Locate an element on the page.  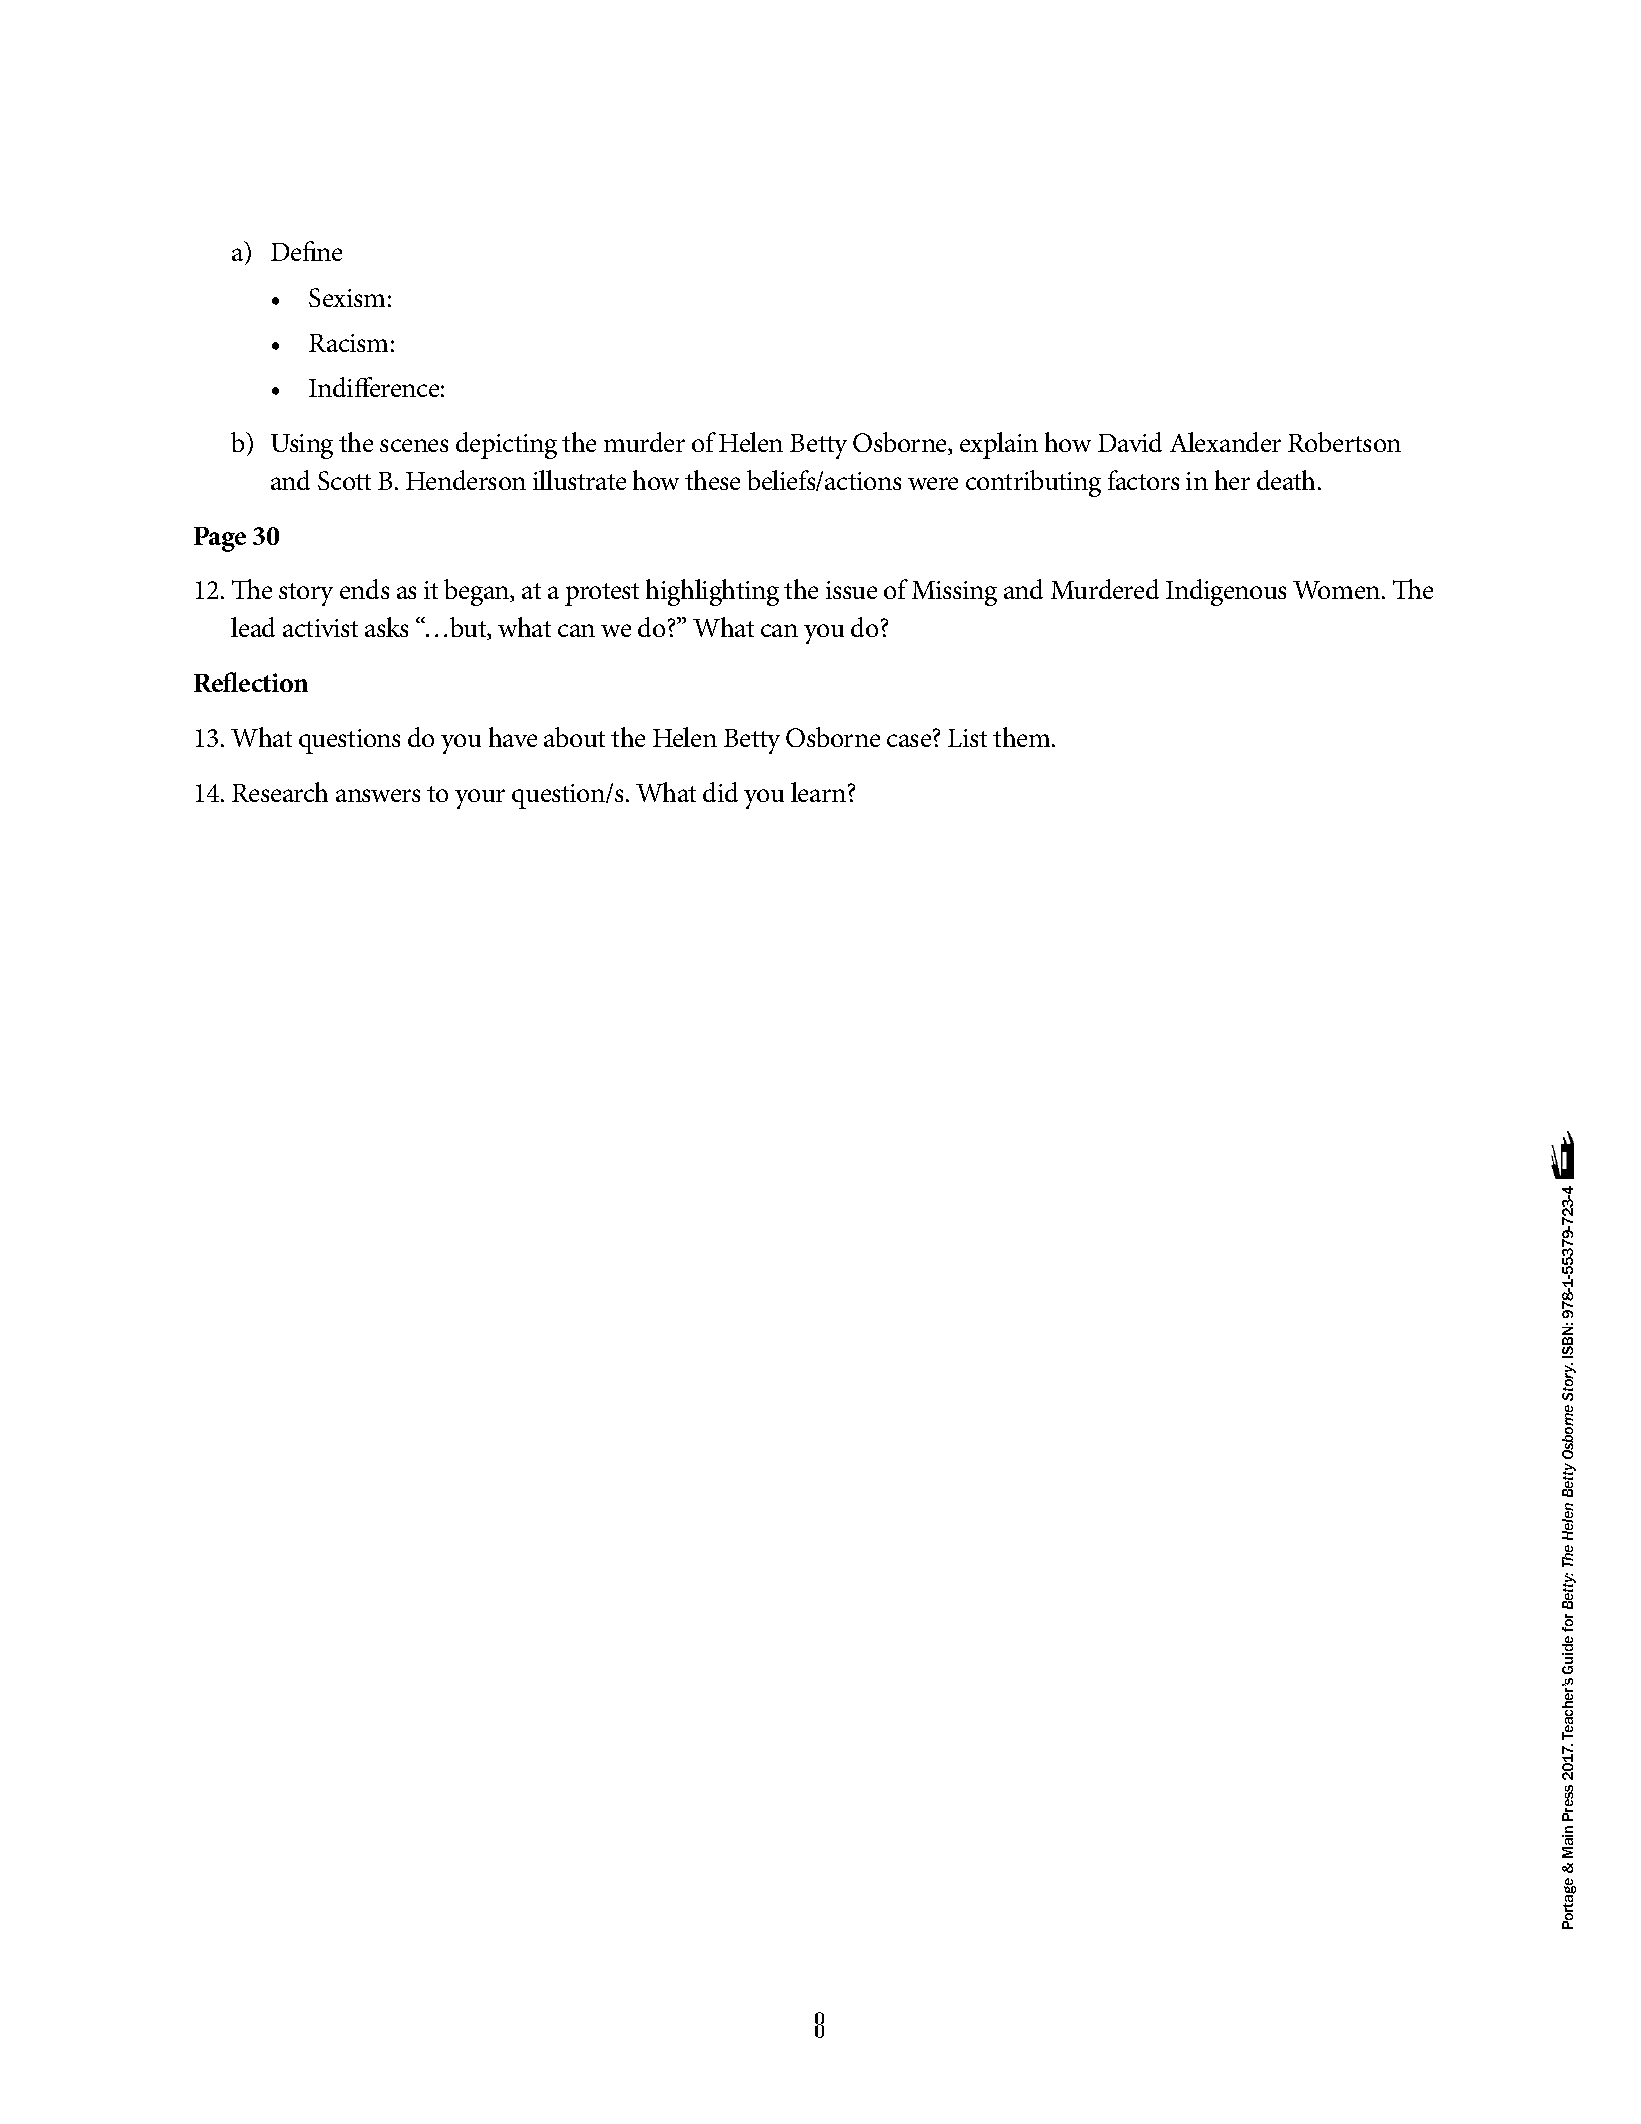
Page is located at coordinates (220, 539).
